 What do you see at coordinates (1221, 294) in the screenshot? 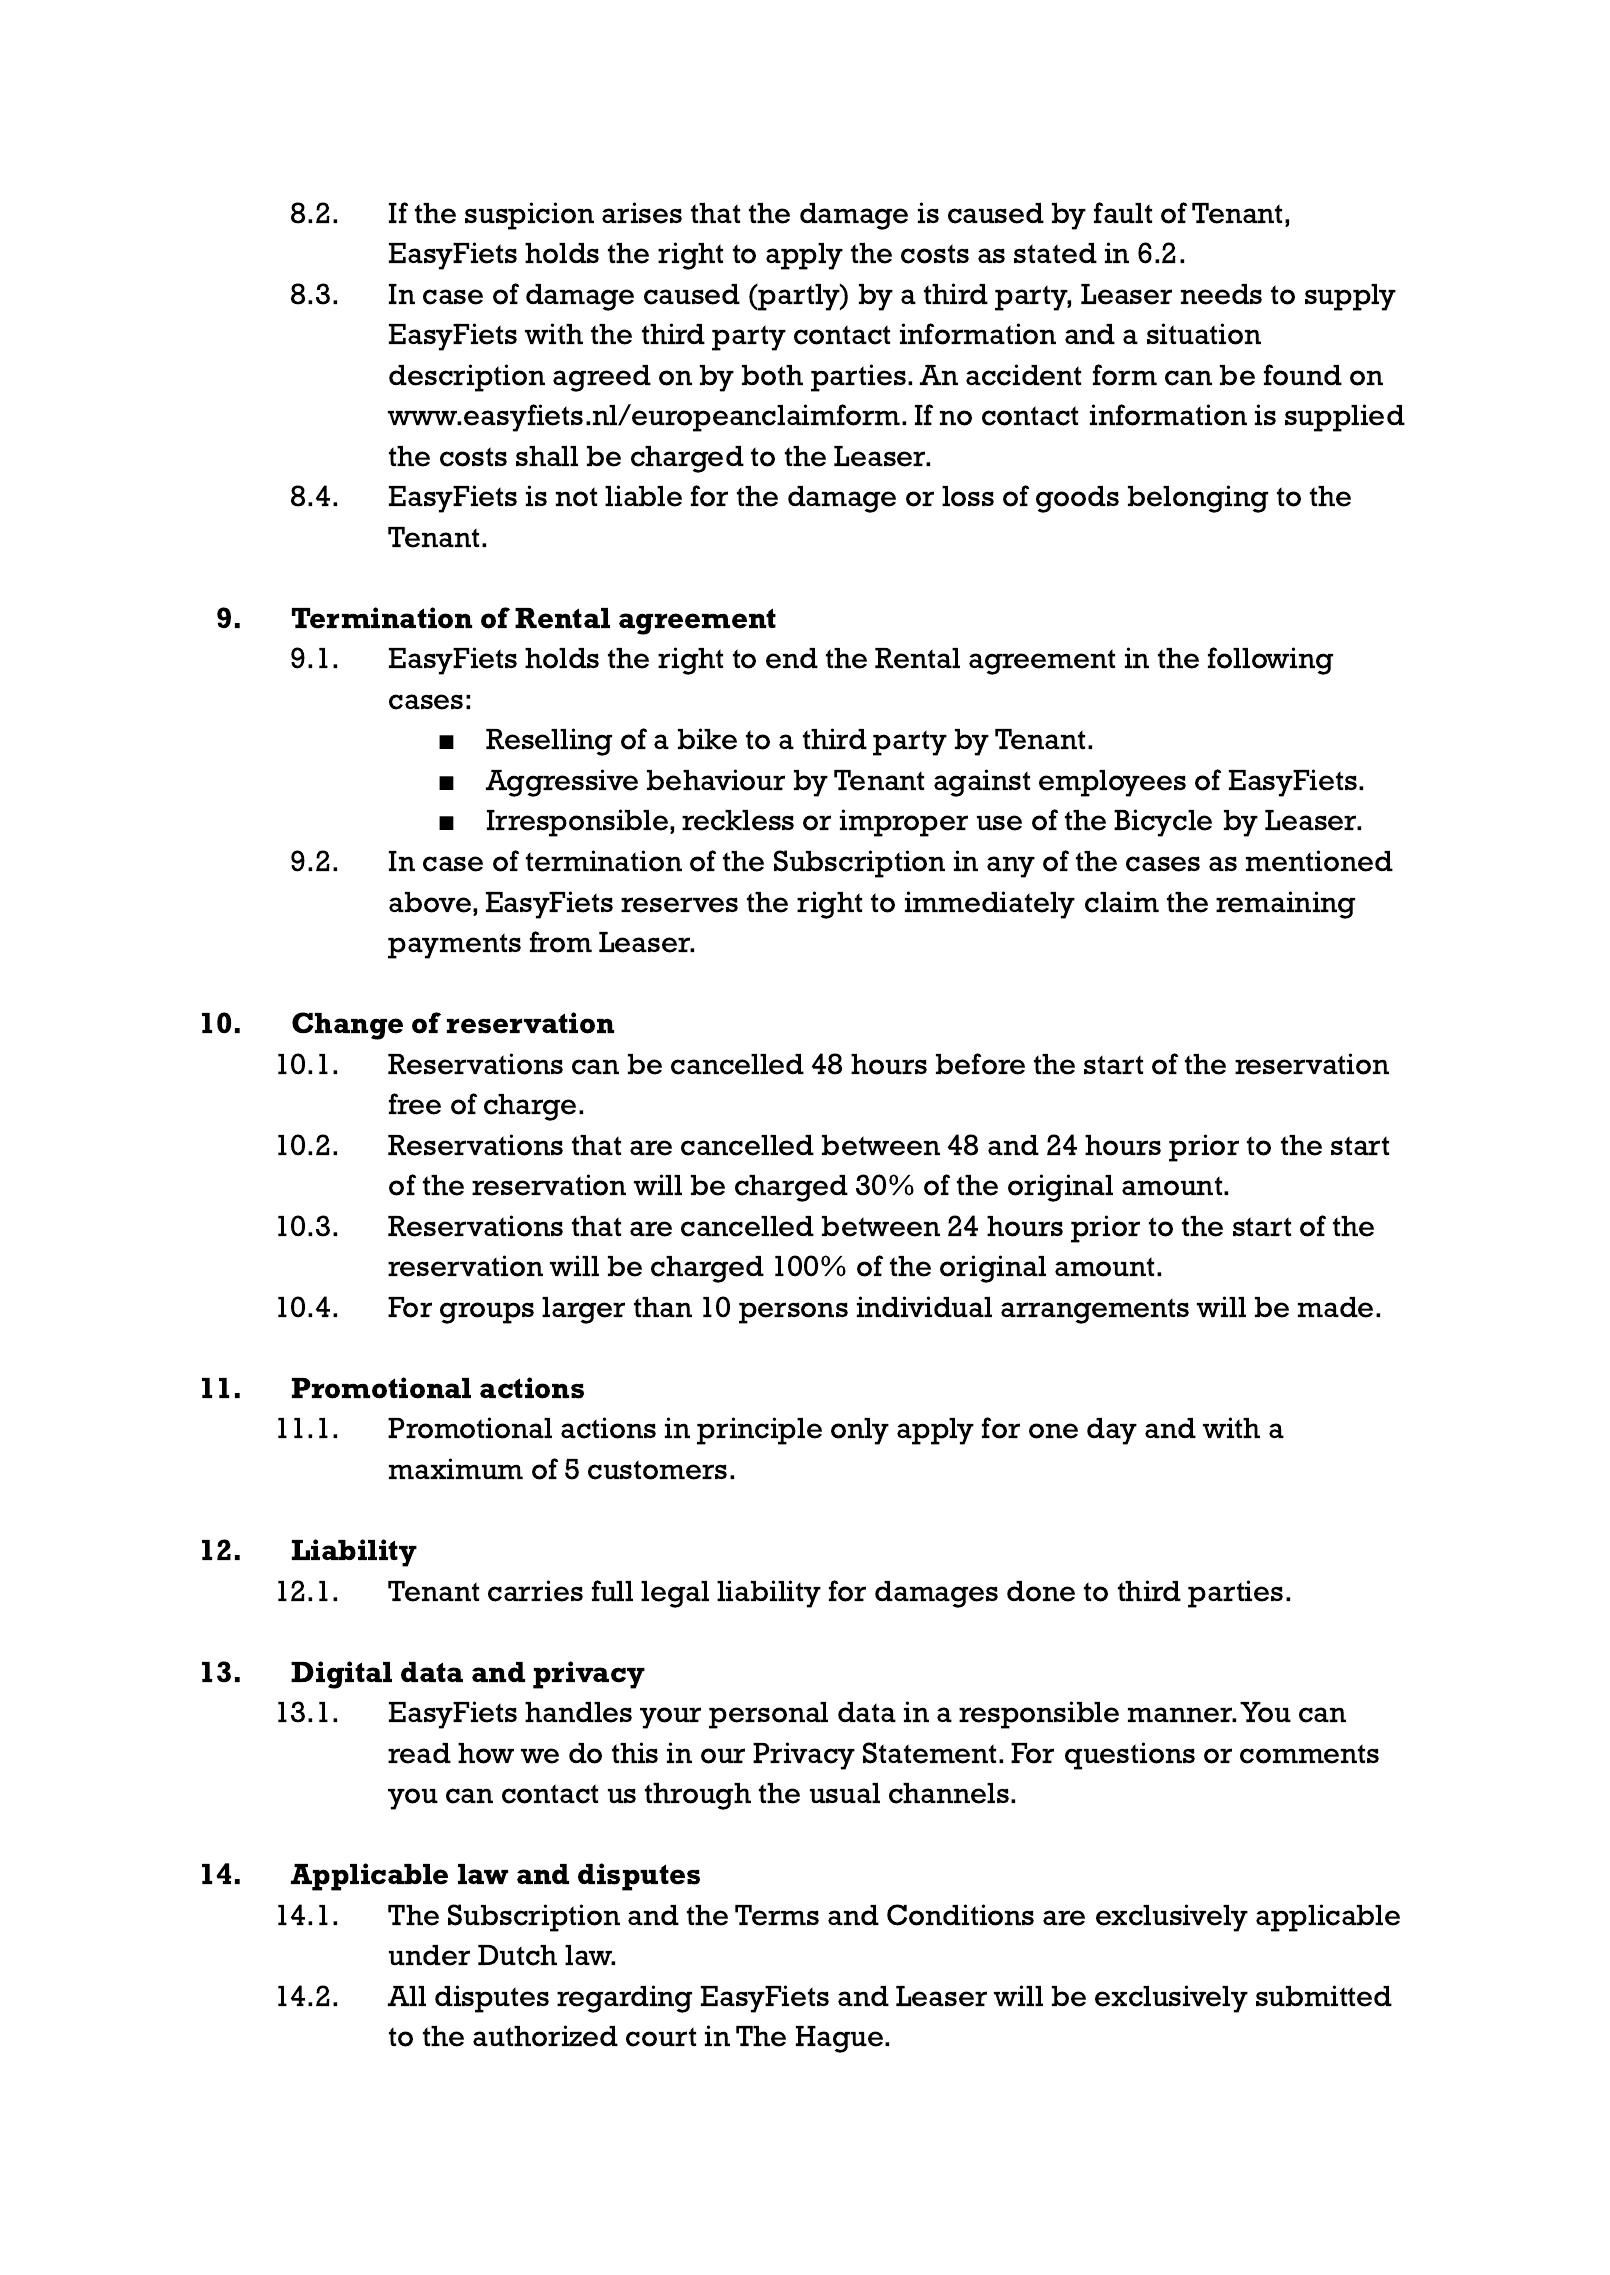
I see `needs` at bounding box center [1221, 294].
